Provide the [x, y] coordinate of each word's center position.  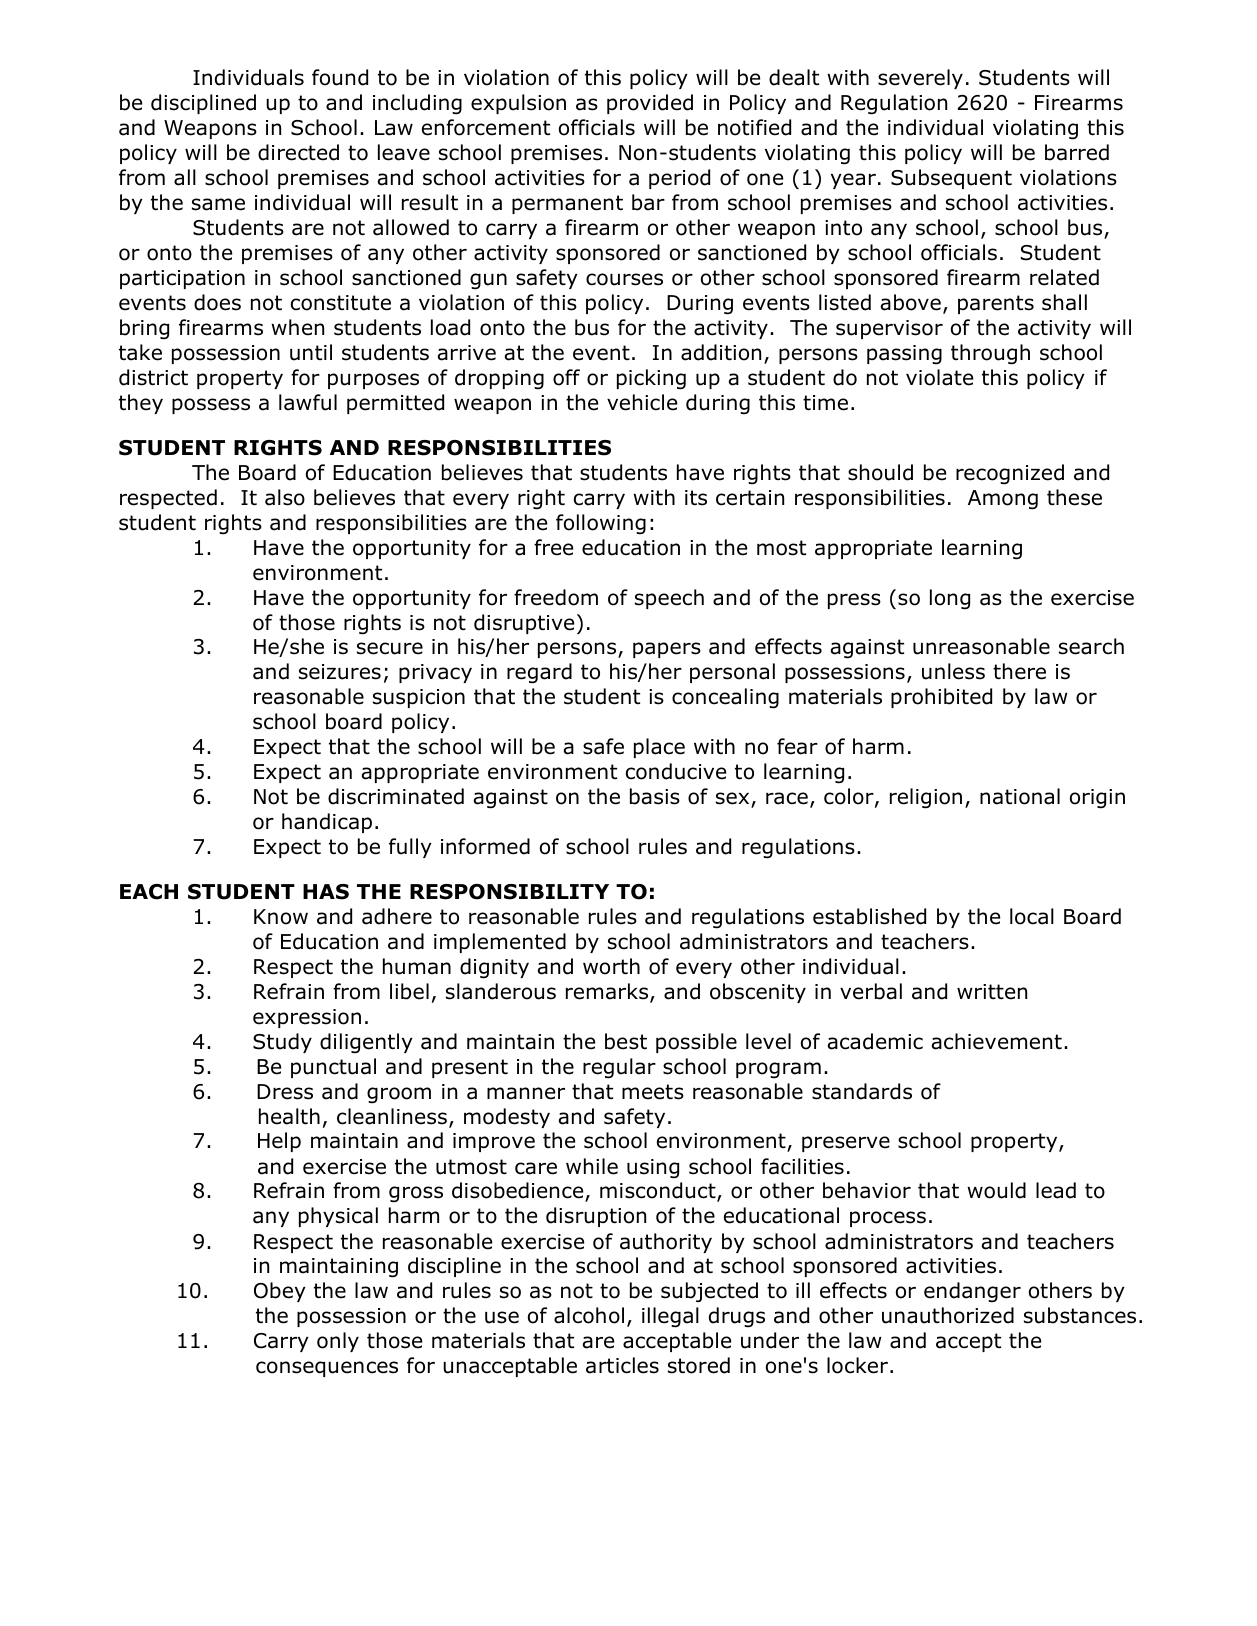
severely [920, 79]
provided [650, 104]
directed [298, 152]
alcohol [589, 1315]
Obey [280, 1292]
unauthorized [948, 1315]
